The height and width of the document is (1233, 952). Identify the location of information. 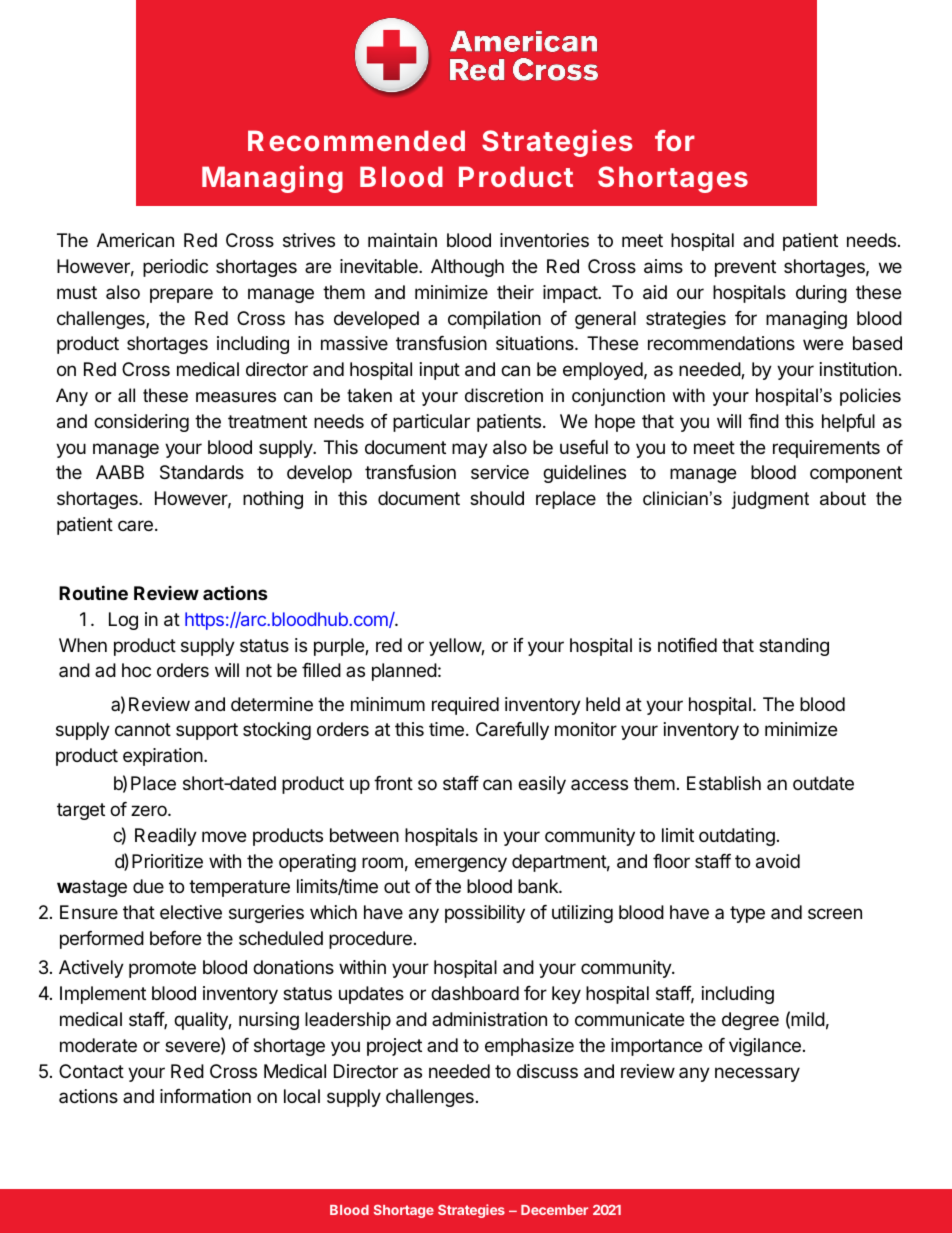
(205, 1096).
